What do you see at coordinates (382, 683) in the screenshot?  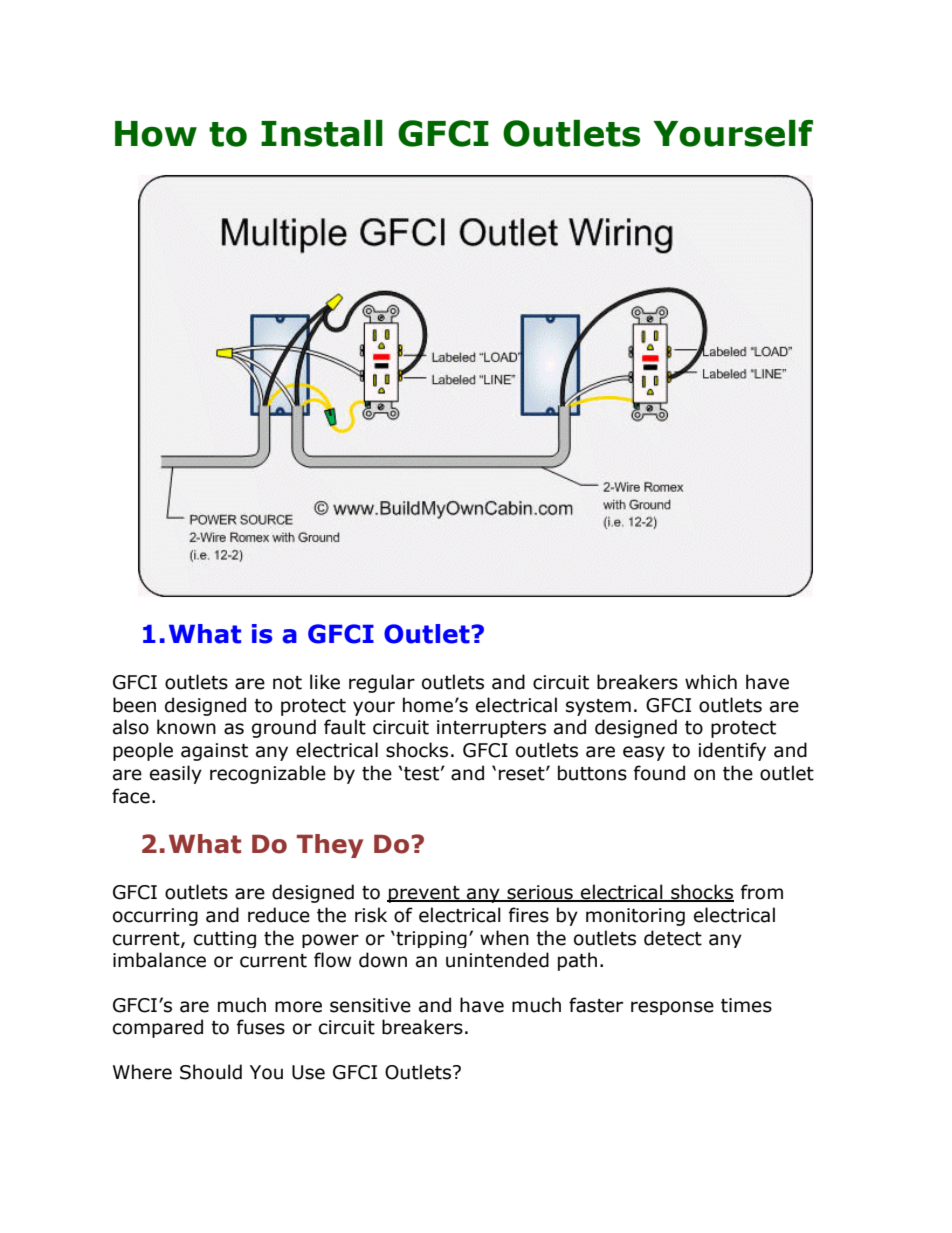 I see `regular` at bounding box center [382, 683].
